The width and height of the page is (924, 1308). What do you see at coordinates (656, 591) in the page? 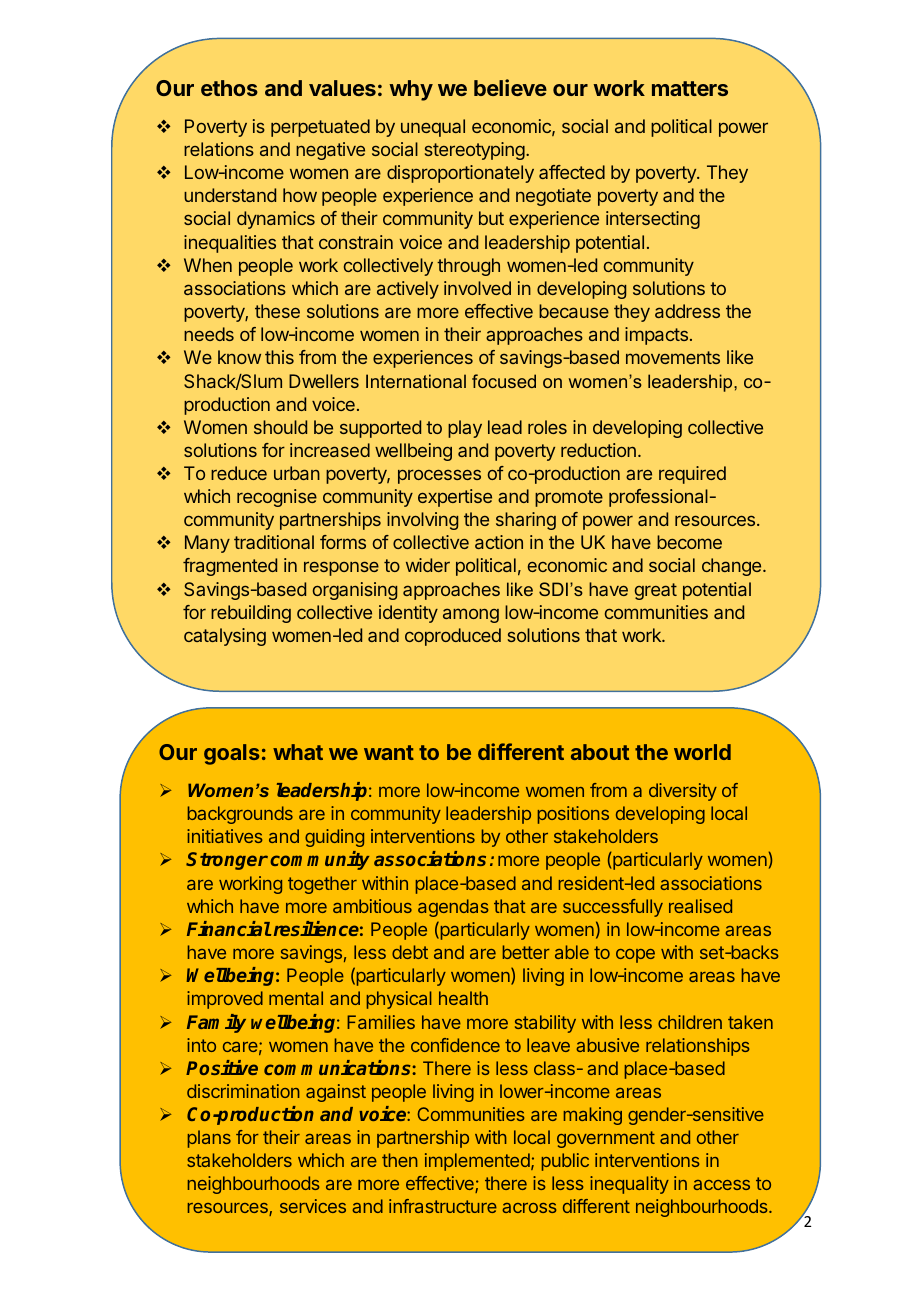
I see `great` at bounding box center [656, 591].
